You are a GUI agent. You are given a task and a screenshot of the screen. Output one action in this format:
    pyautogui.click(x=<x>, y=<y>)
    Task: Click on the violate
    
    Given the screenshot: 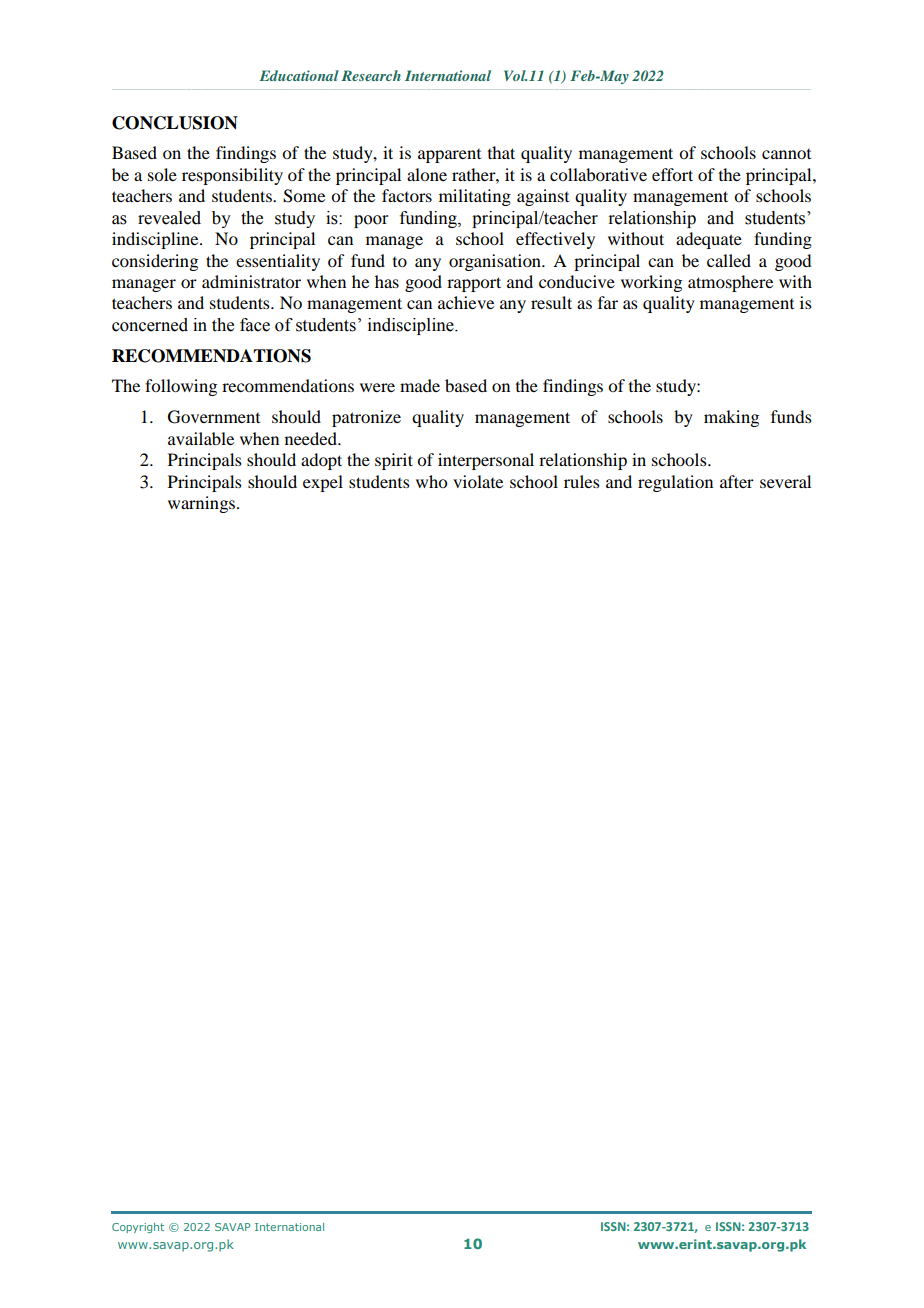 What is the action you would take?
    pyautogui.click(x=478, y=481)
